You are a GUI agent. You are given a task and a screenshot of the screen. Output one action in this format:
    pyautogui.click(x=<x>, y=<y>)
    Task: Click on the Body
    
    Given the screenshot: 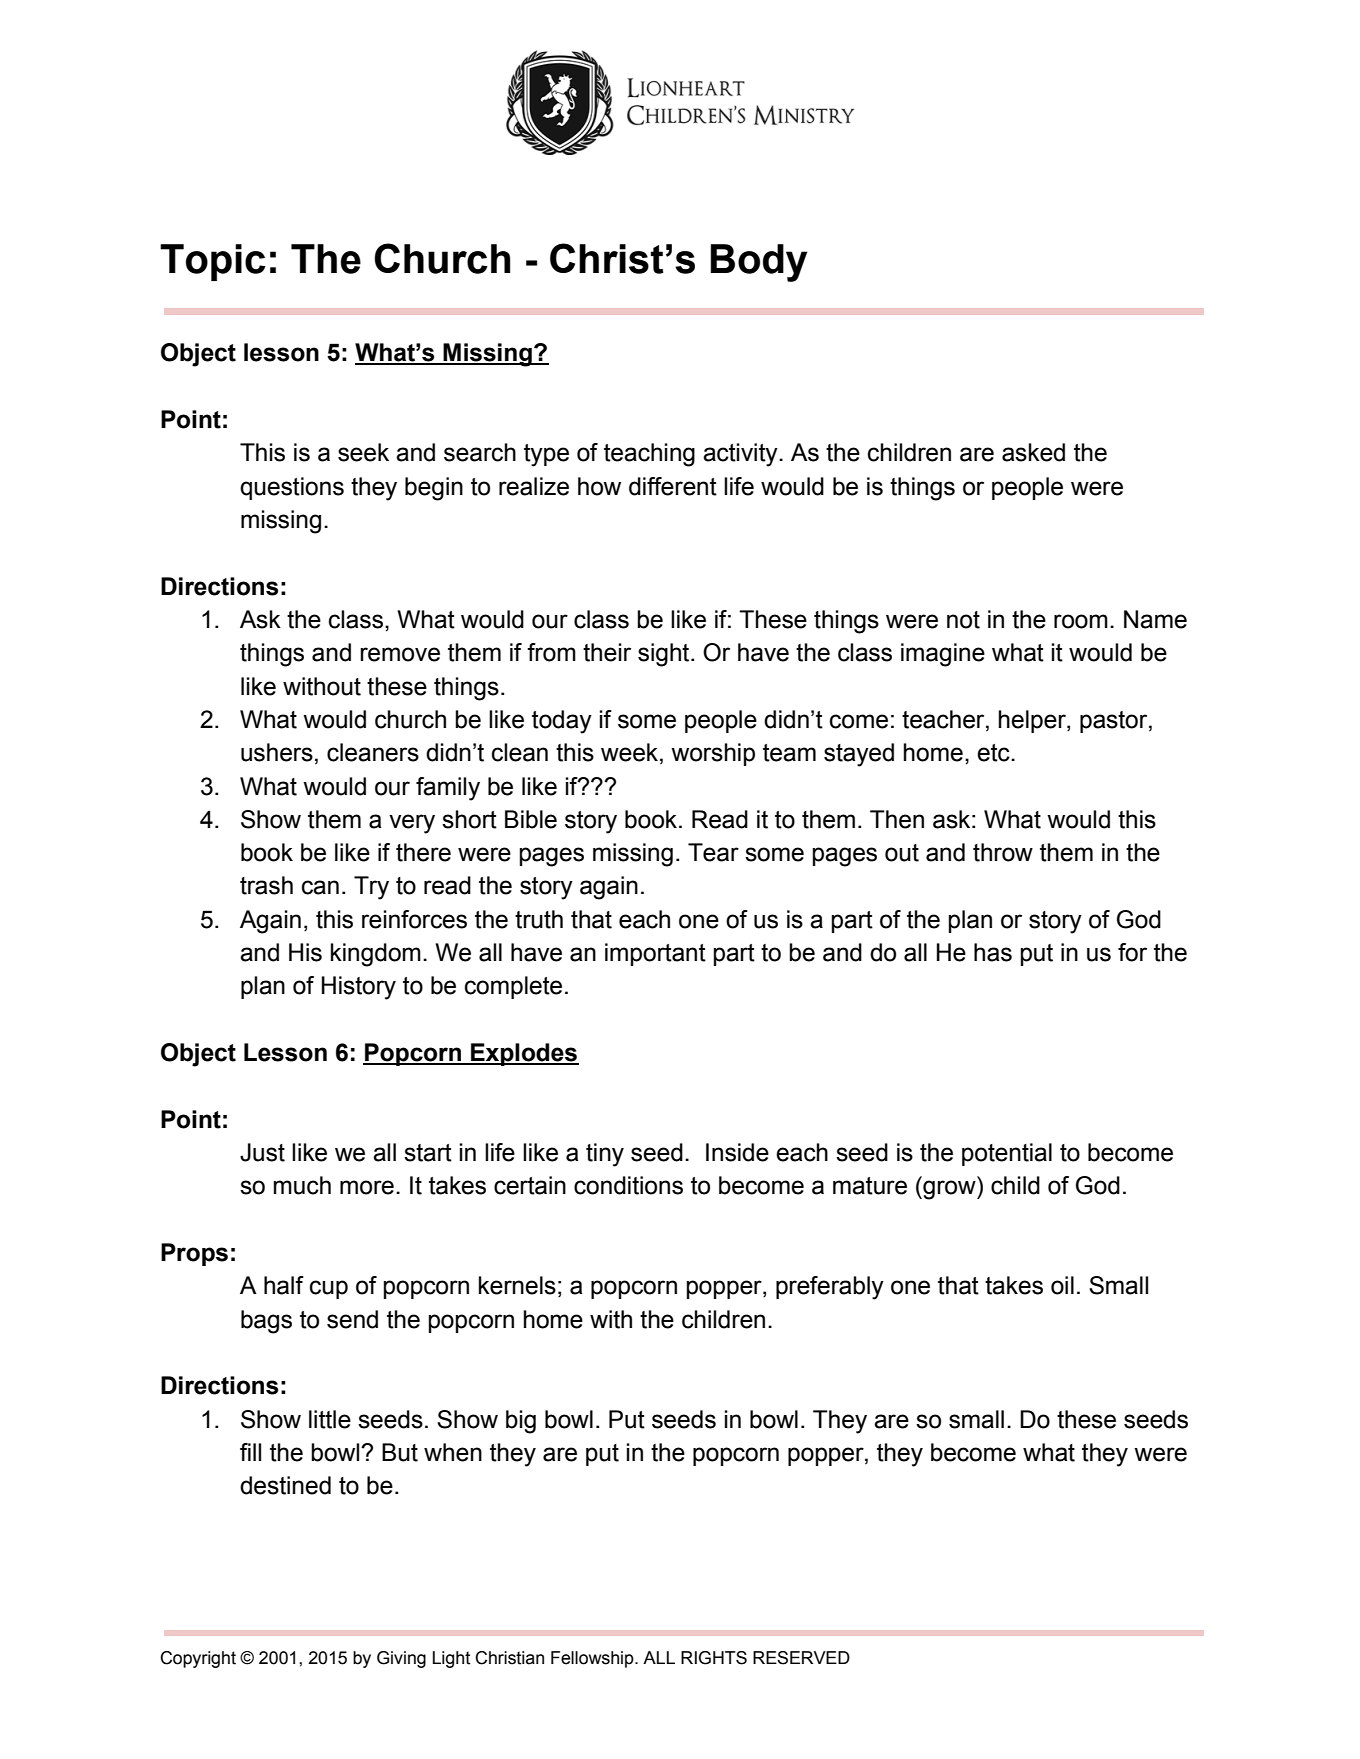 What is the action you would take?
    pyautogui.click(x=759, y=263)
